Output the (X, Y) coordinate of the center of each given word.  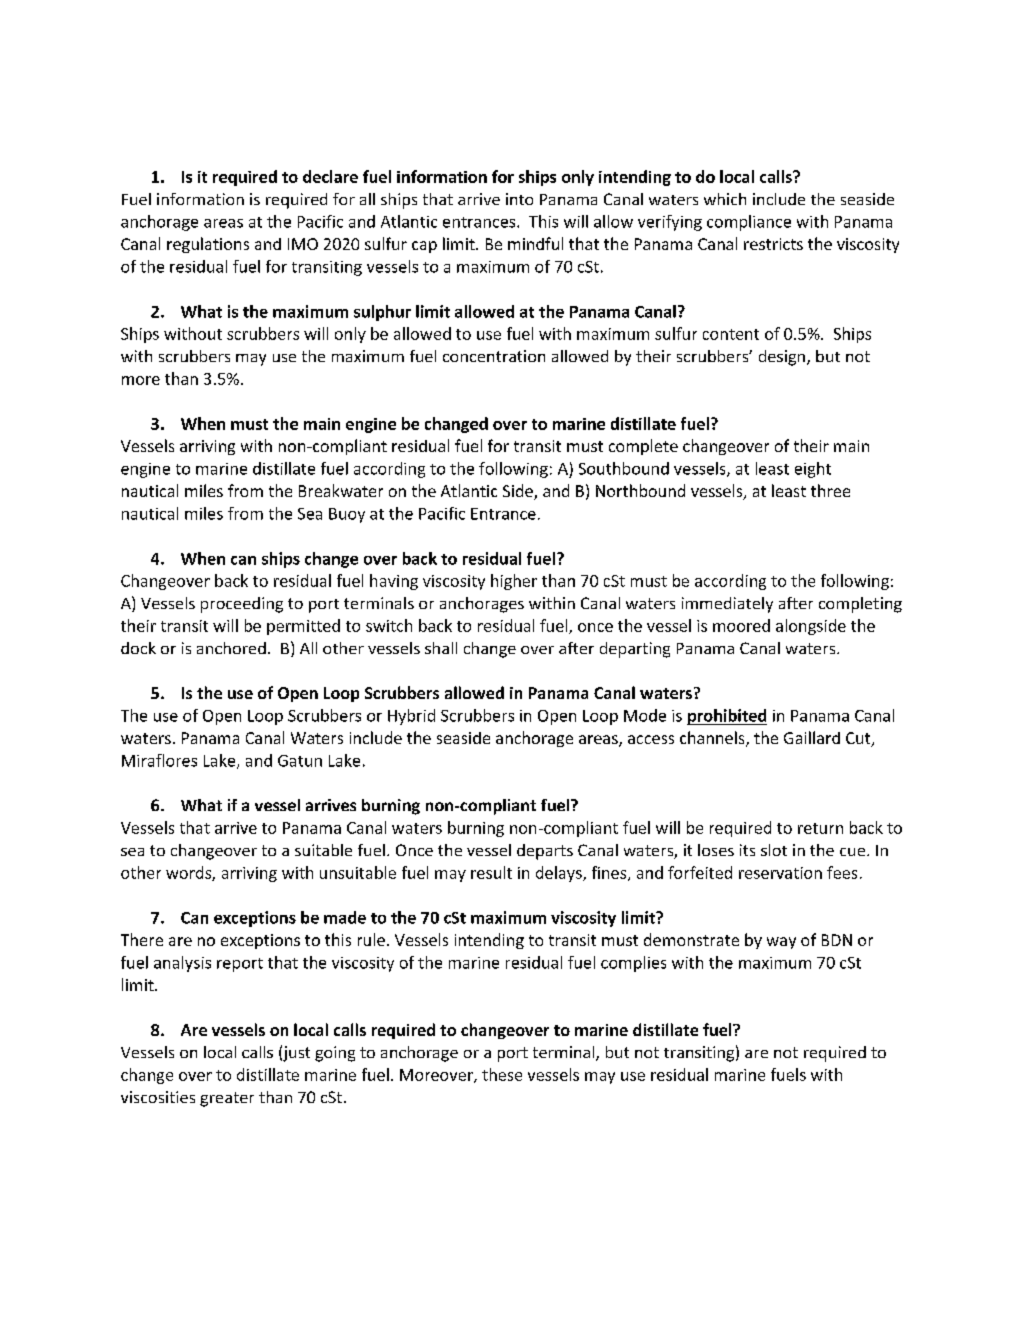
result (491, 872)
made (345, 917)
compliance (749, 223)
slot (774, 850)
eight (813, 470)
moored (741, 625)
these (502, 1074)
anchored (231, 648)
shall (441, 648)
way (781, 943)
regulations (208, 245)
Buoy (347, 515)
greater (227, 1099)
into (519, 199)
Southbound (624, 468)
